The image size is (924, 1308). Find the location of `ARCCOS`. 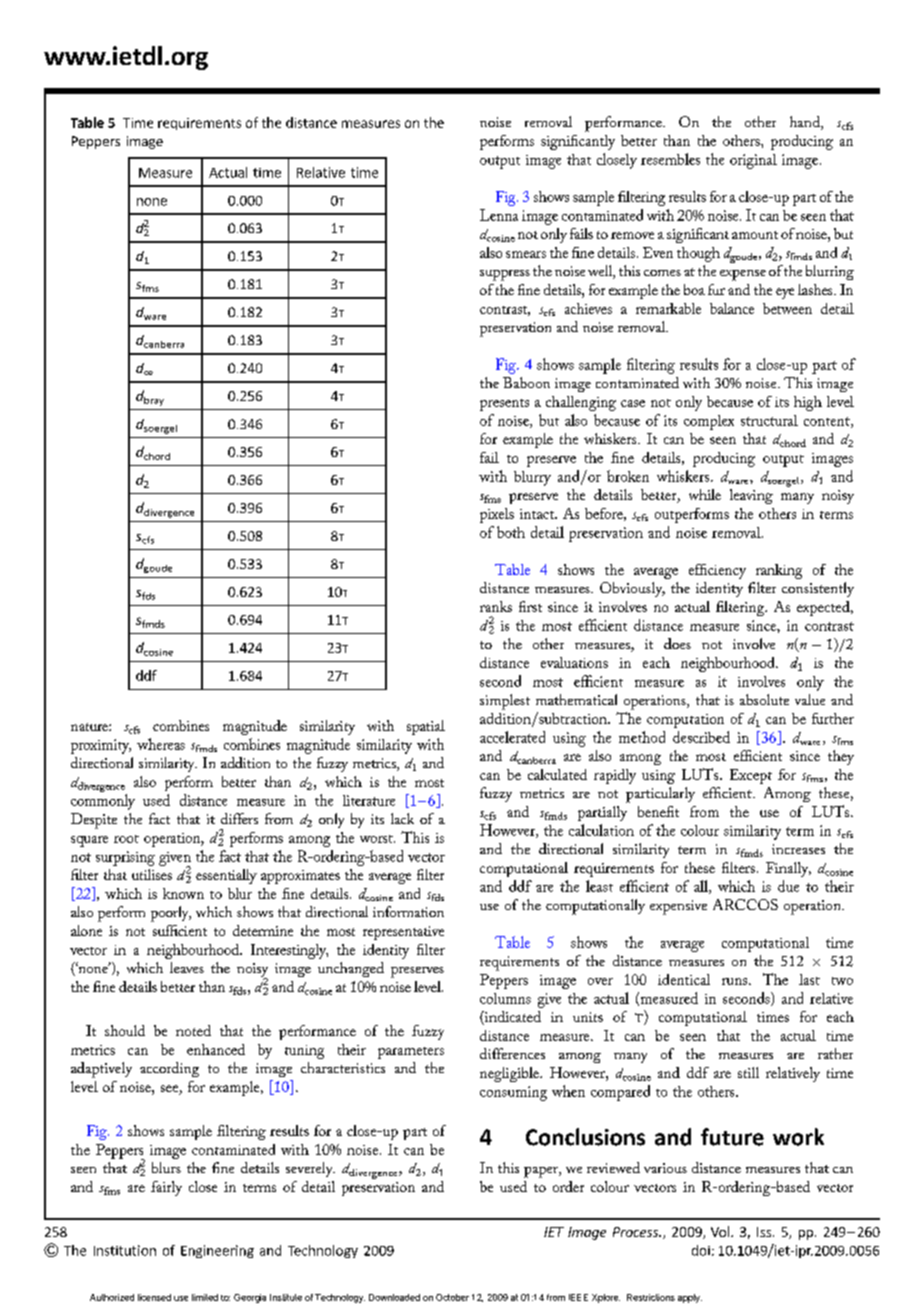

ARCCOS is located at coordinates (745, 904).
